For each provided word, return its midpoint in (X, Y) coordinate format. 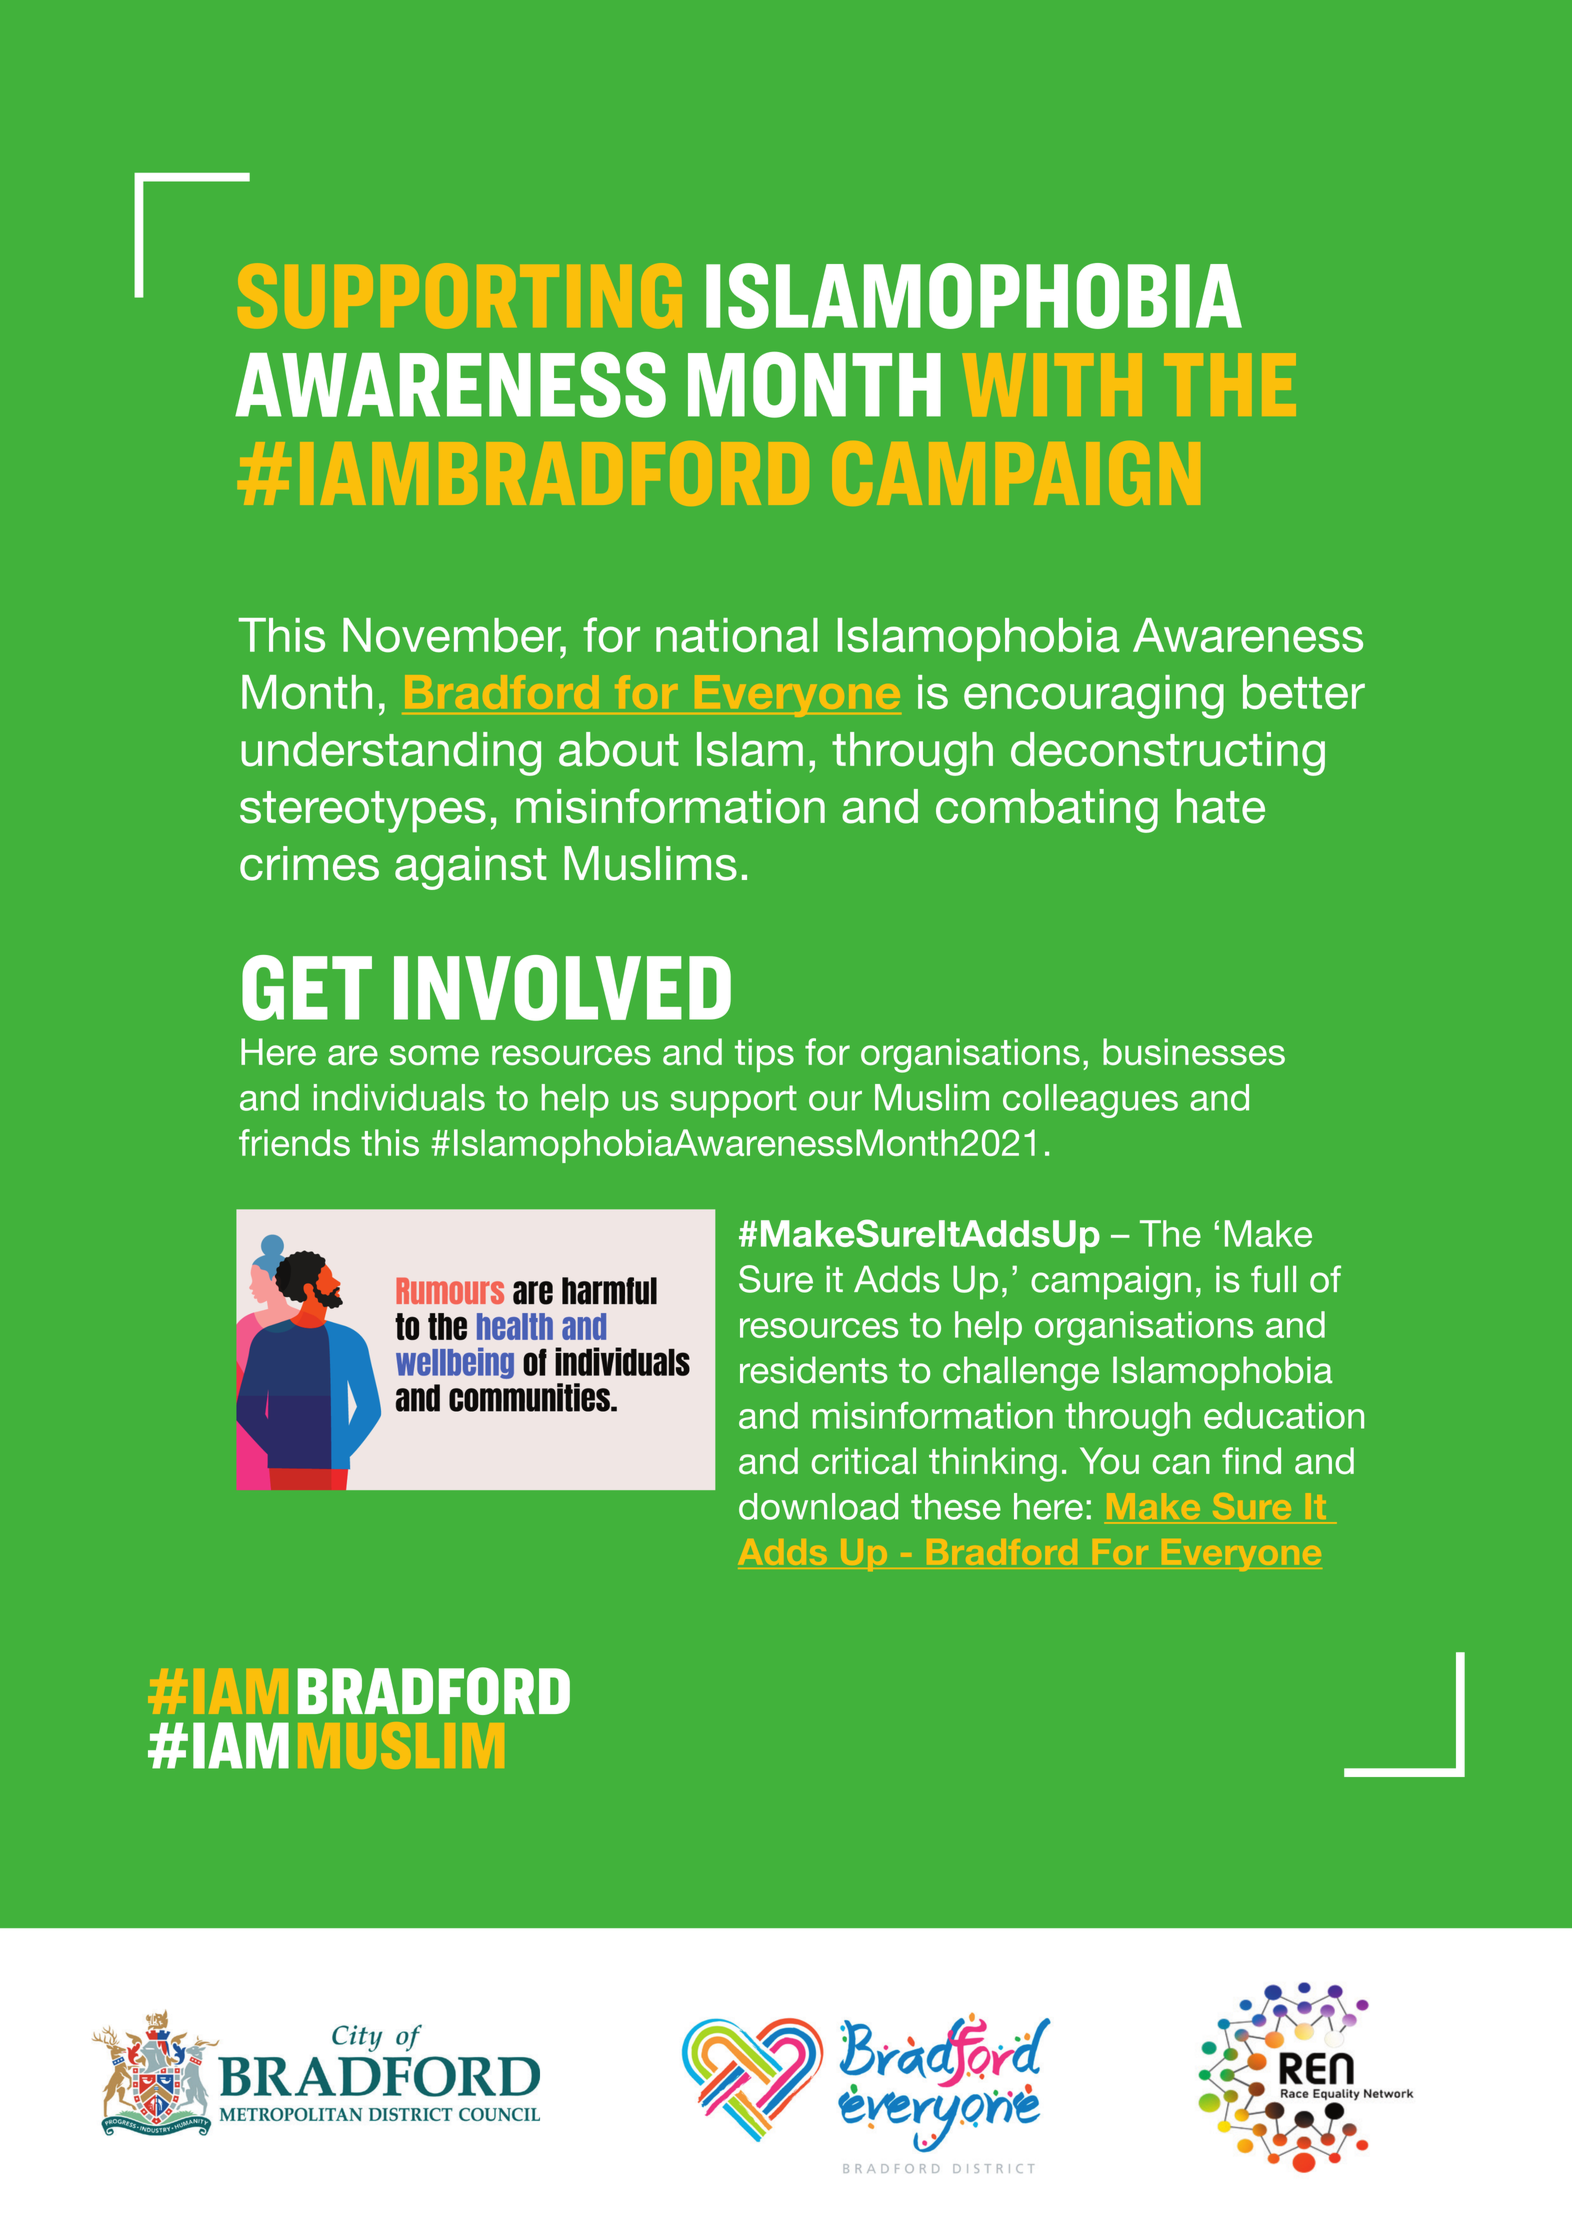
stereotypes (363, 812)
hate (1221, 806)
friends (294, 1142)
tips (764, 1055)
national (737, 635)
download (818, 1506)
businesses (1194, 1052)
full (1273, 1279)
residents (814, 1370)
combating (1047, 811)
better (1304, 692)
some (434, 1055)
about (619, 749)
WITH (1052, 384)
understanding (391, 754)
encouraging (1094, 697)
